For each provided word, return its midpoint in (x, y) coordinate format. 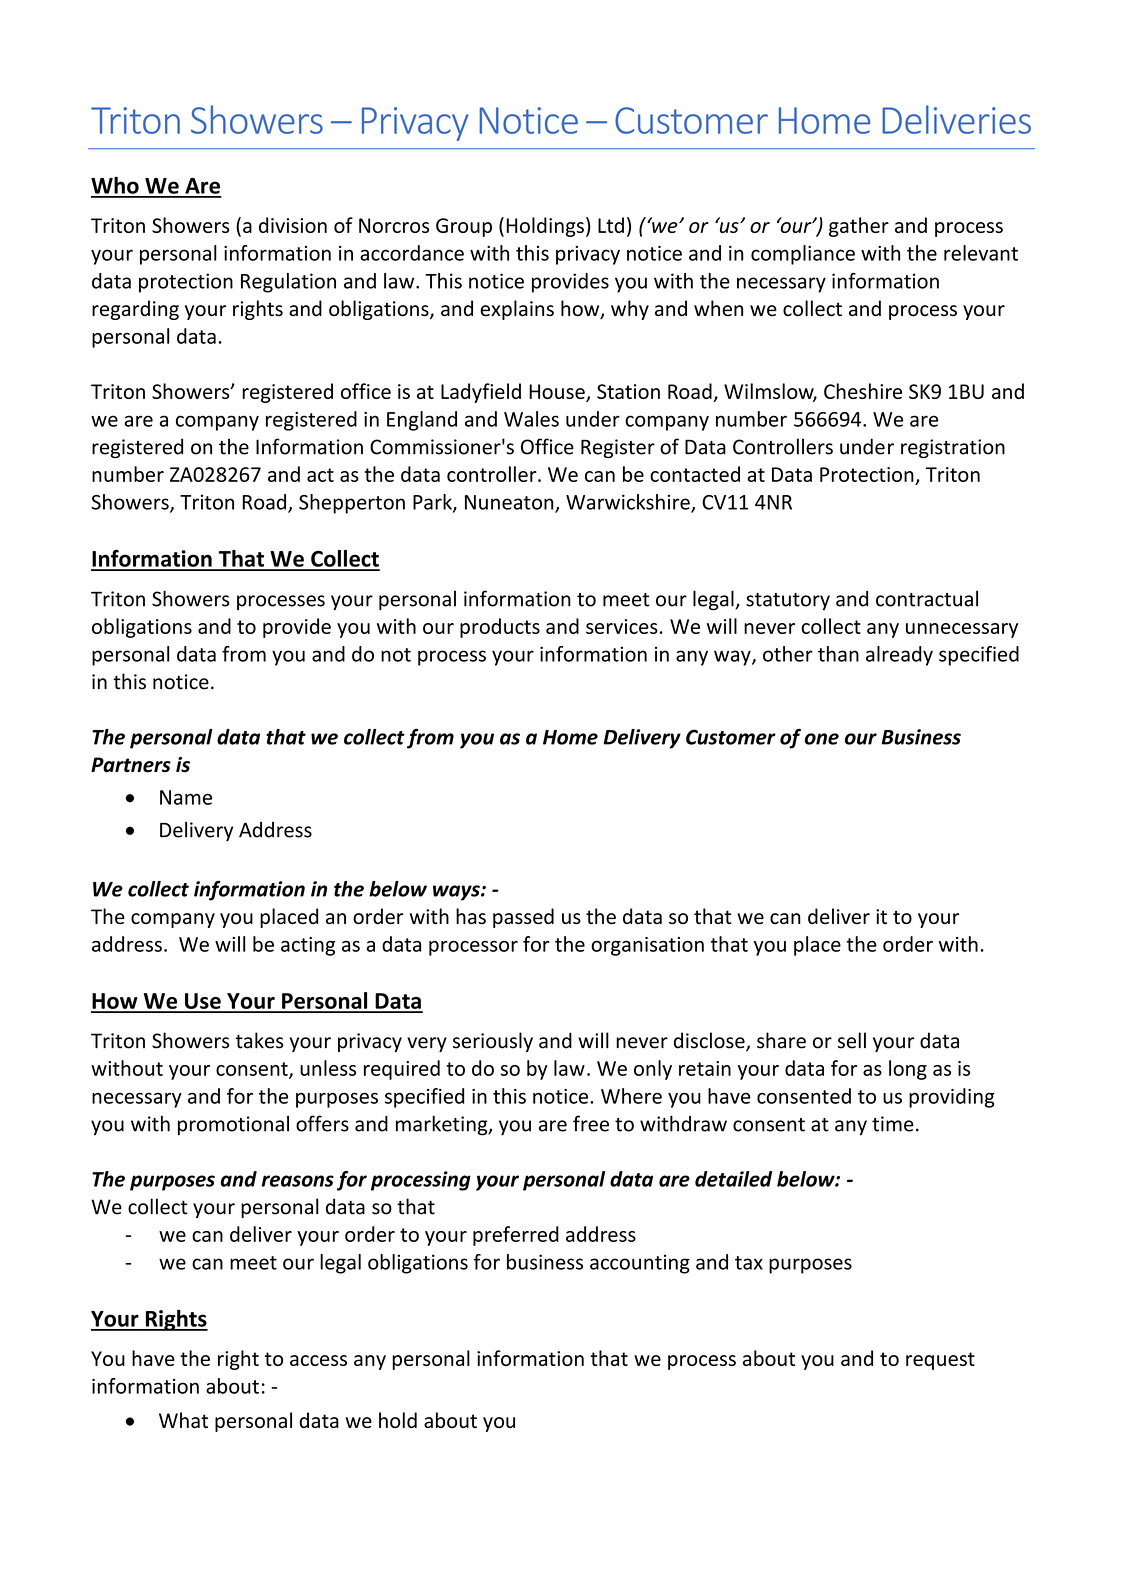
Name (186, 797)
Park (433, 503)
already (899, 656)
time (893, 1124)
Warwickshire (629, 503)
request (940, 1361)
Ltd (611, 225)
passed (523, 918)
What (183, 1420)
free (591, 1123)
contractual (927, 598)
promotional (233, 1125)
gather (859, 227)
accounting (640, 1264)
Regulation (288, 283)
